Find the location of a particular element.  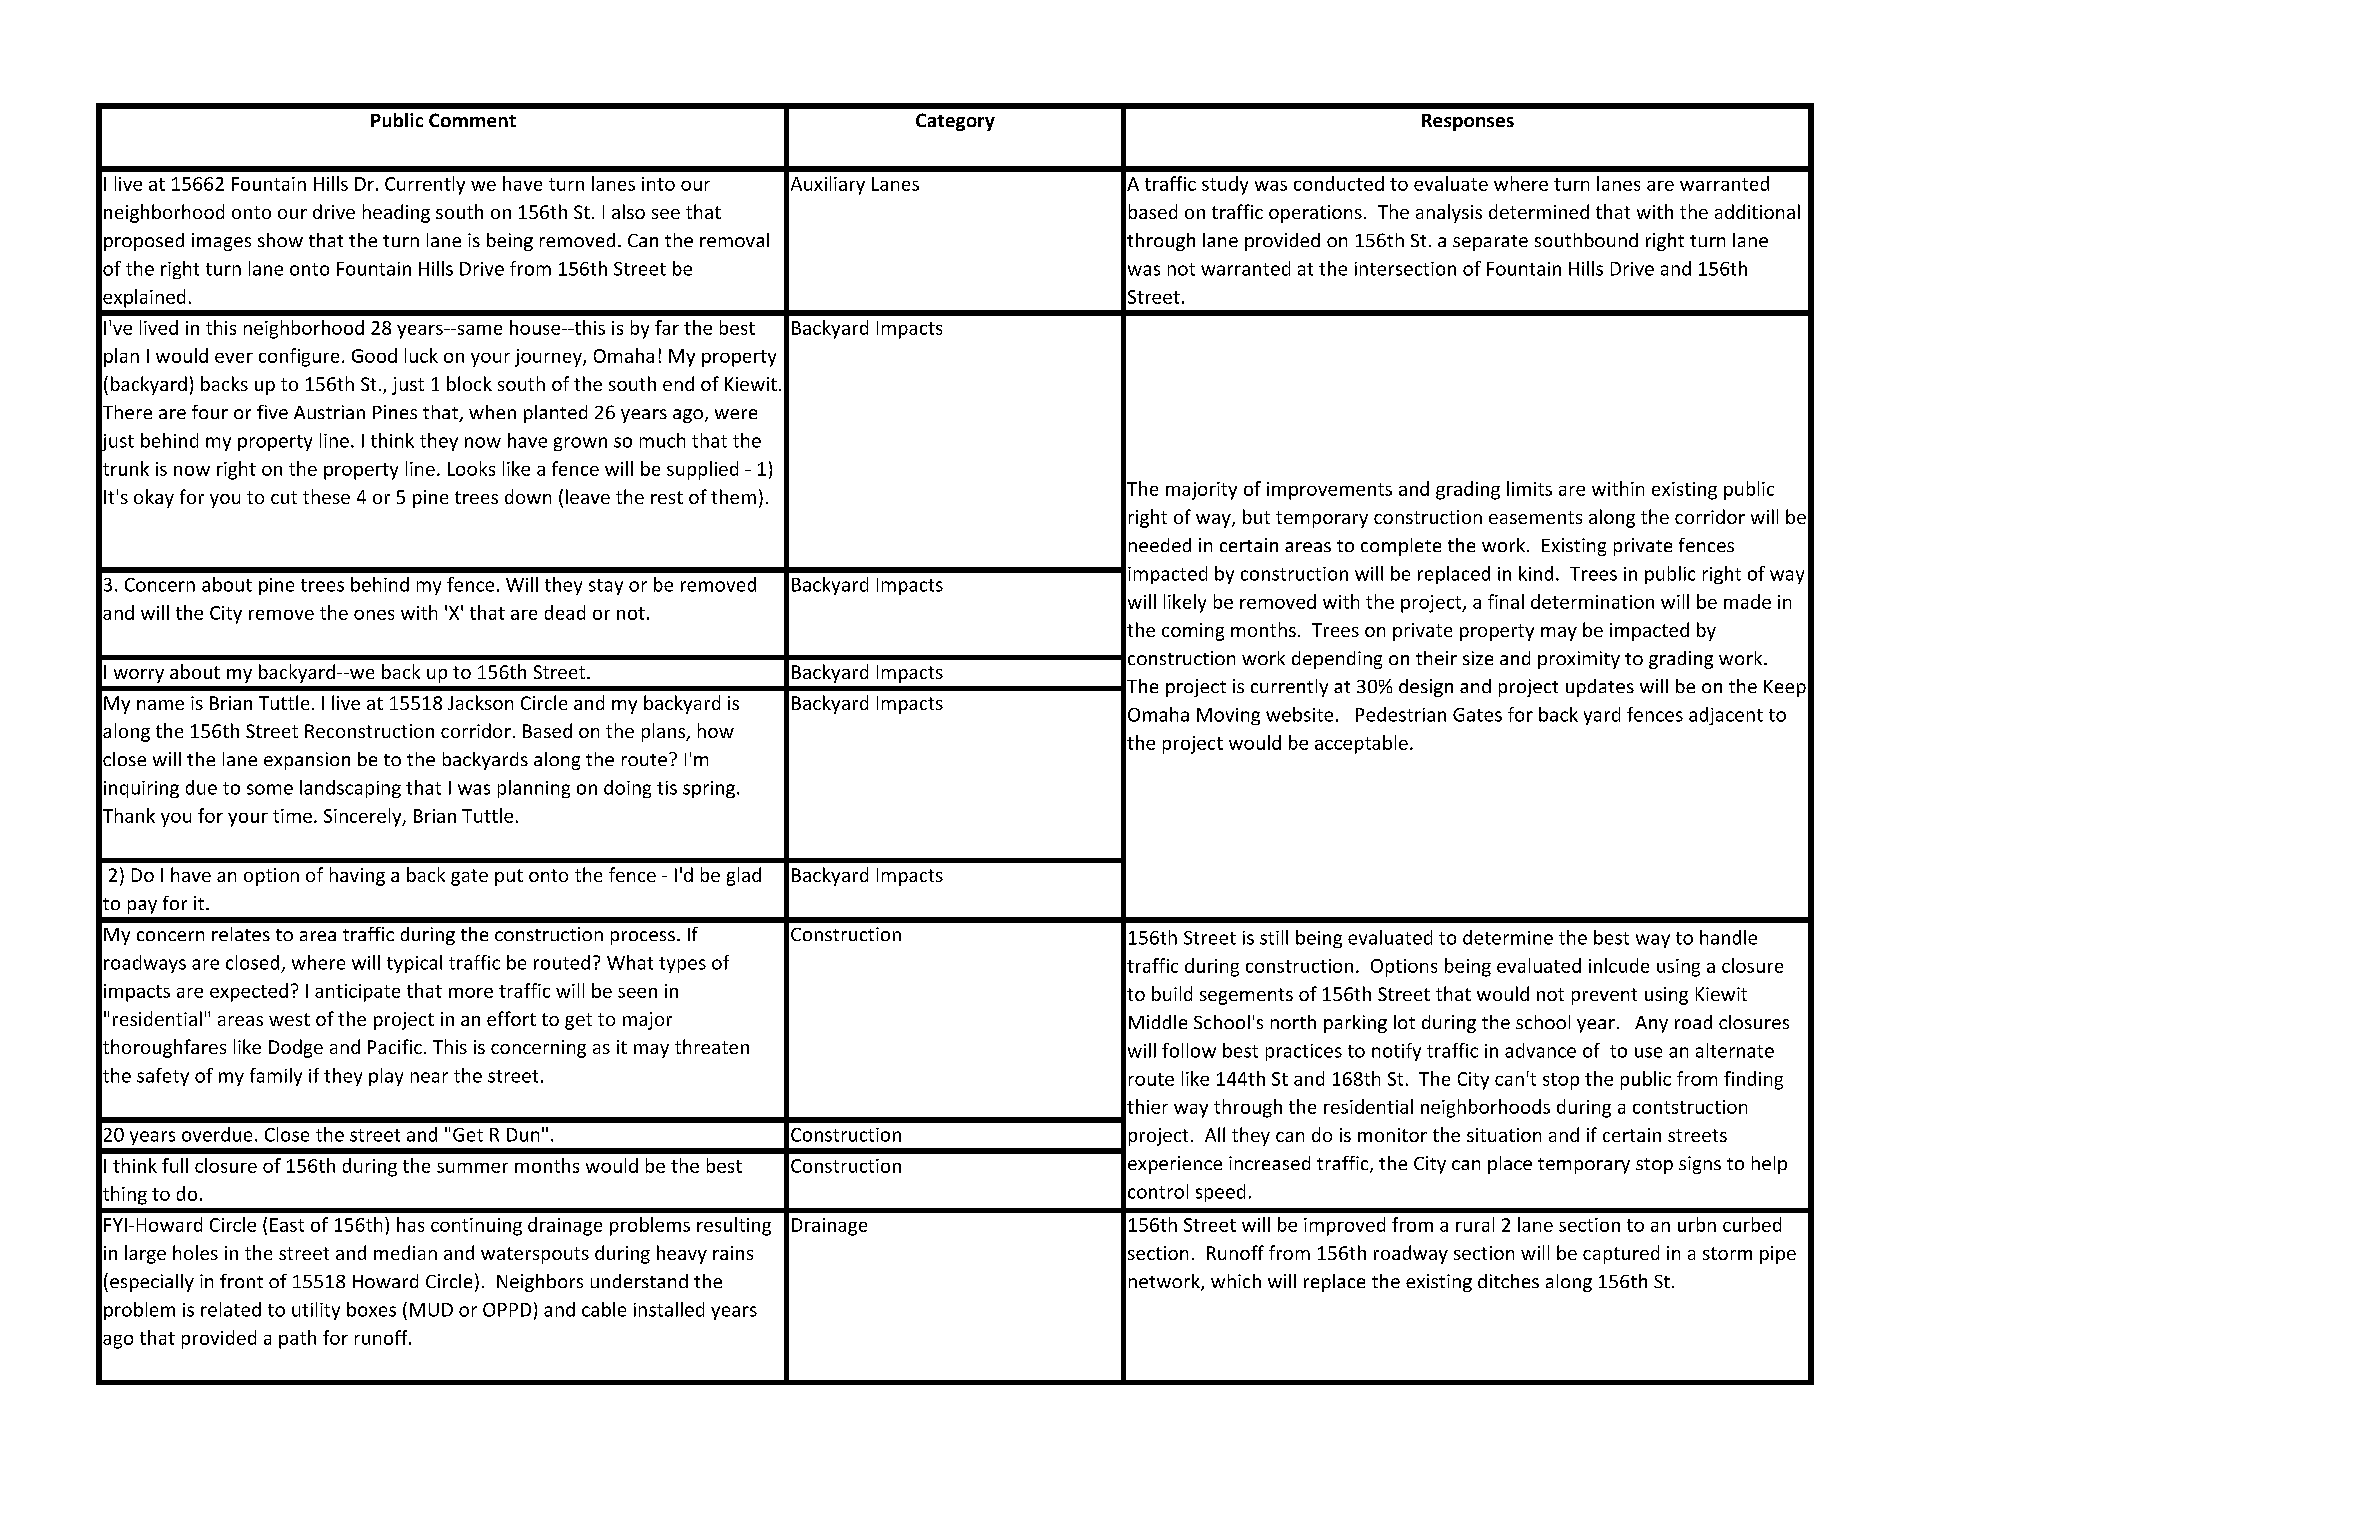

updates is located at coordinates (1600, 688).
